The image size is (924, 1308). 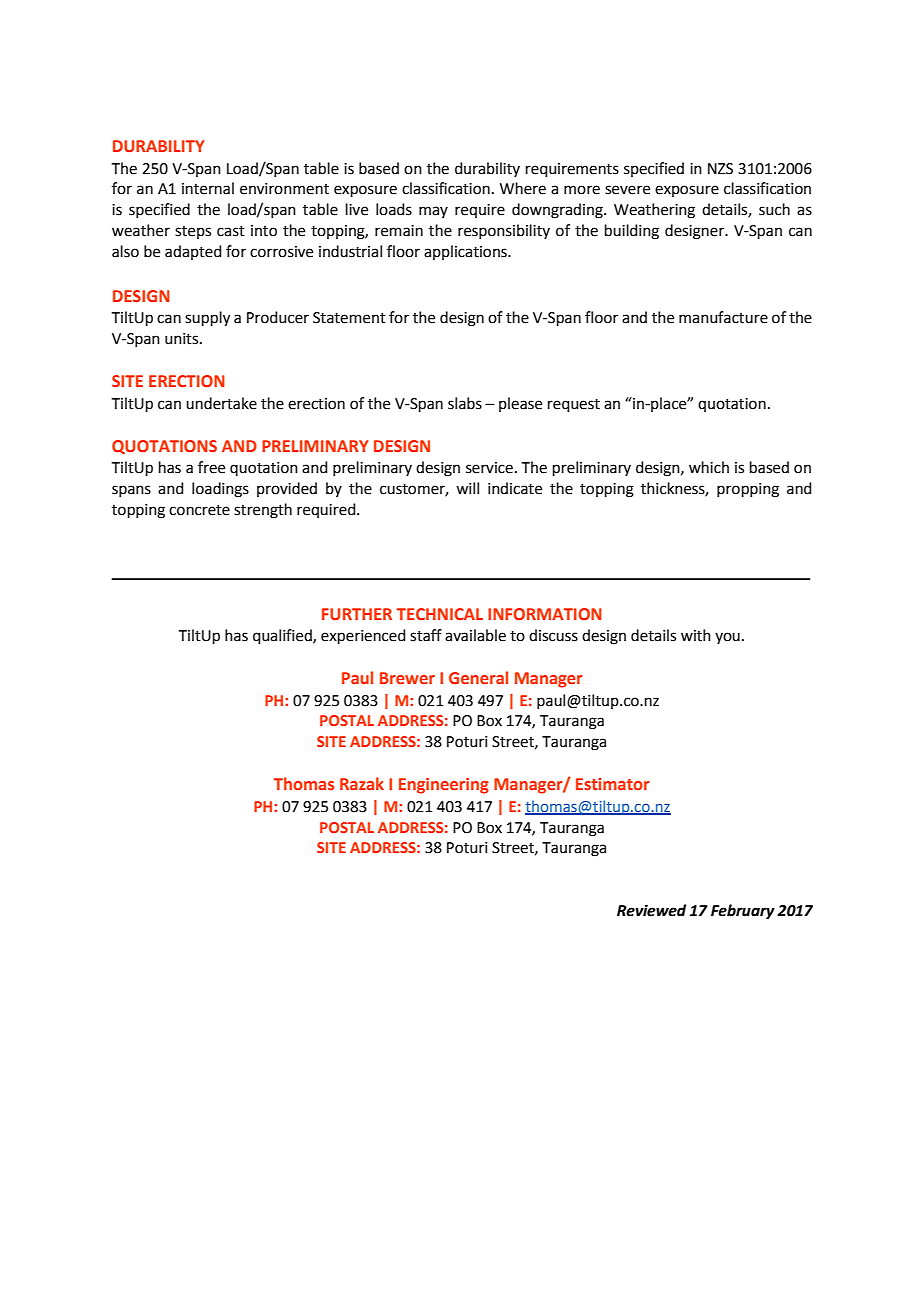 What do you see at coordinates (283, 636) in the screenshot?
I see `qualified` at bounding box center [283, 636].
